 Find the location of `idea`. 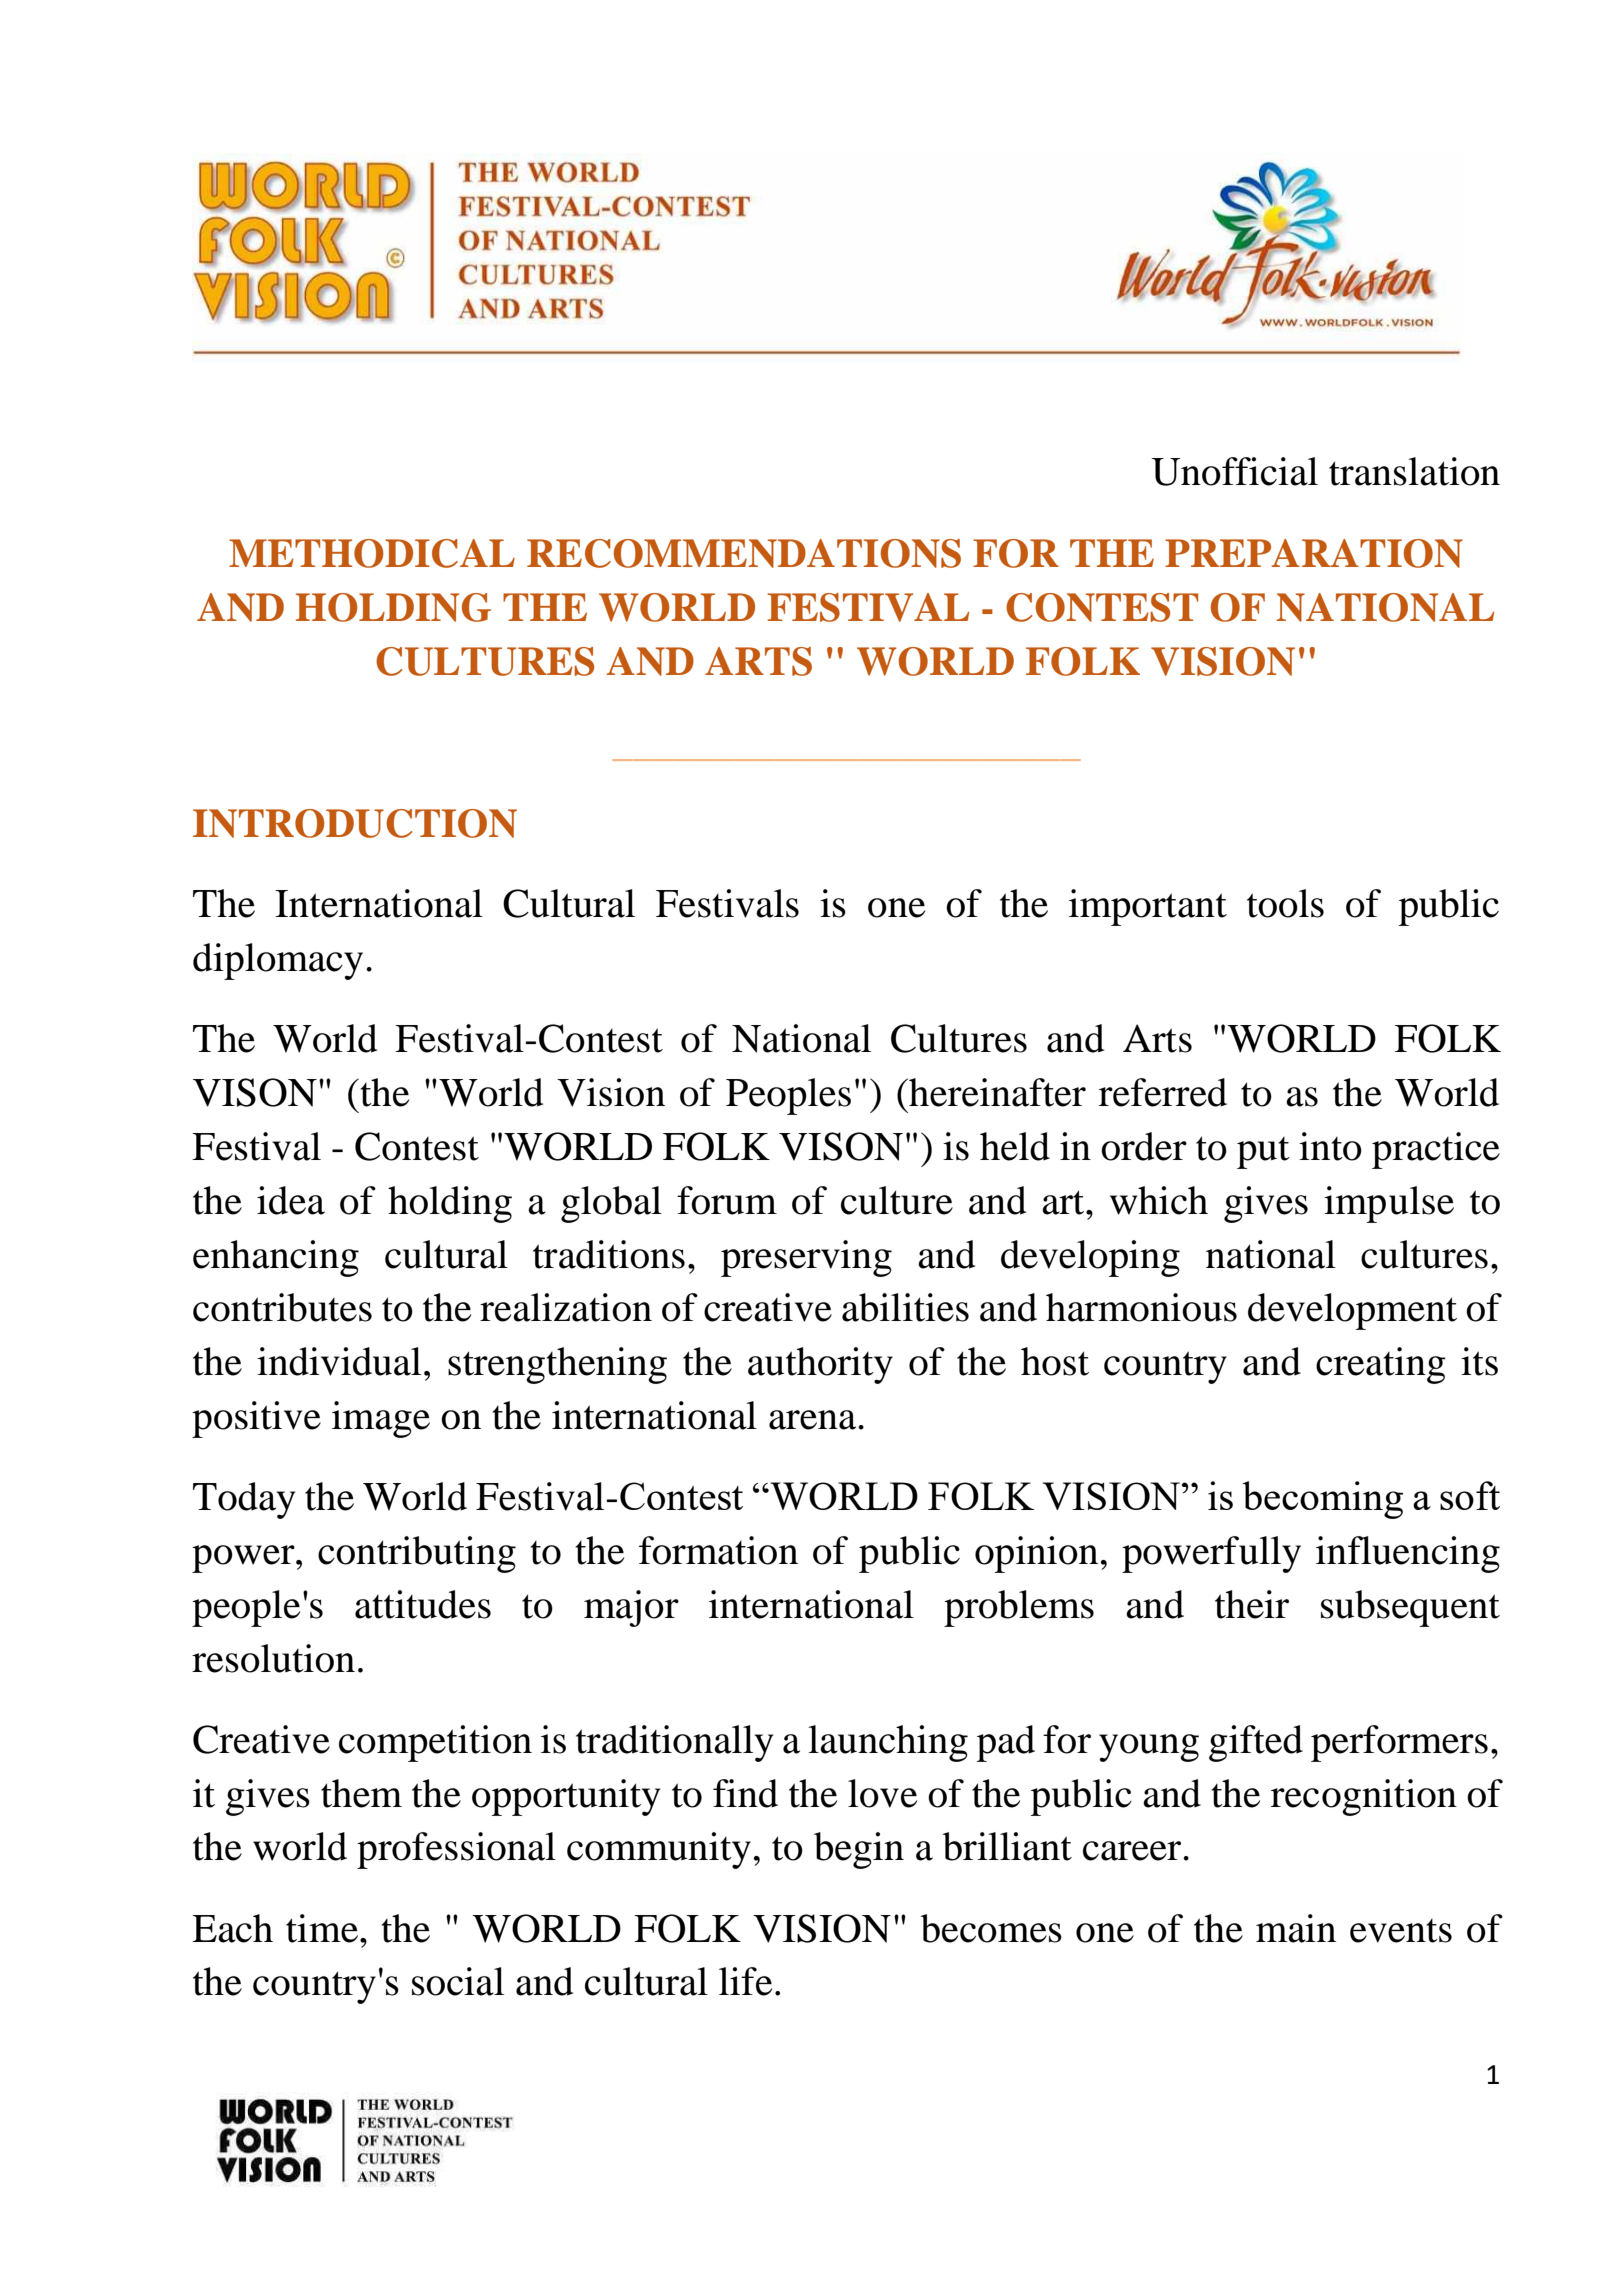

idea is located at coordinates (291, 1200).
